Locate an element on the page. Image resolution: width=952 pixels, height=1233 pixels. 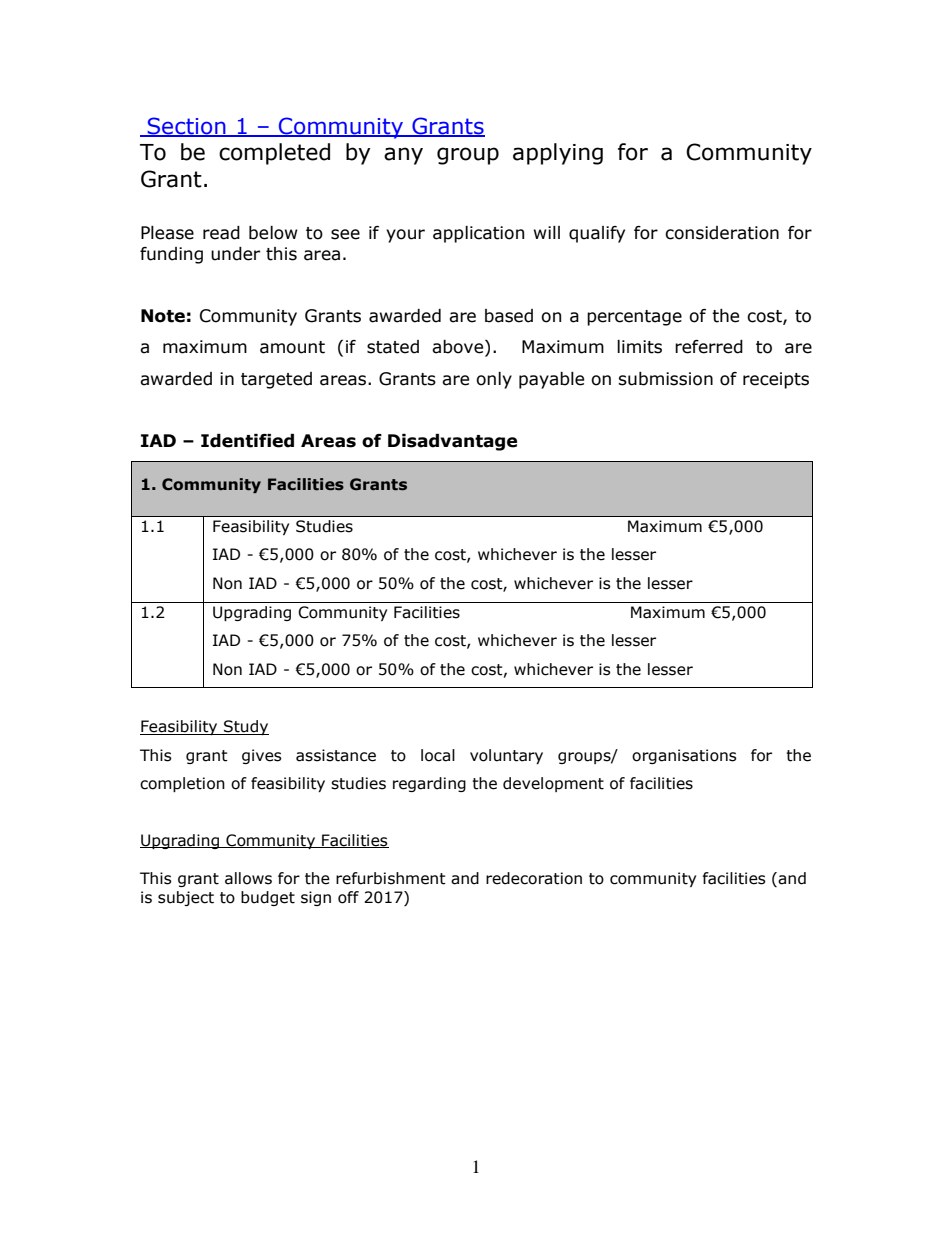
percentage is located at coordinates (634, 318).
